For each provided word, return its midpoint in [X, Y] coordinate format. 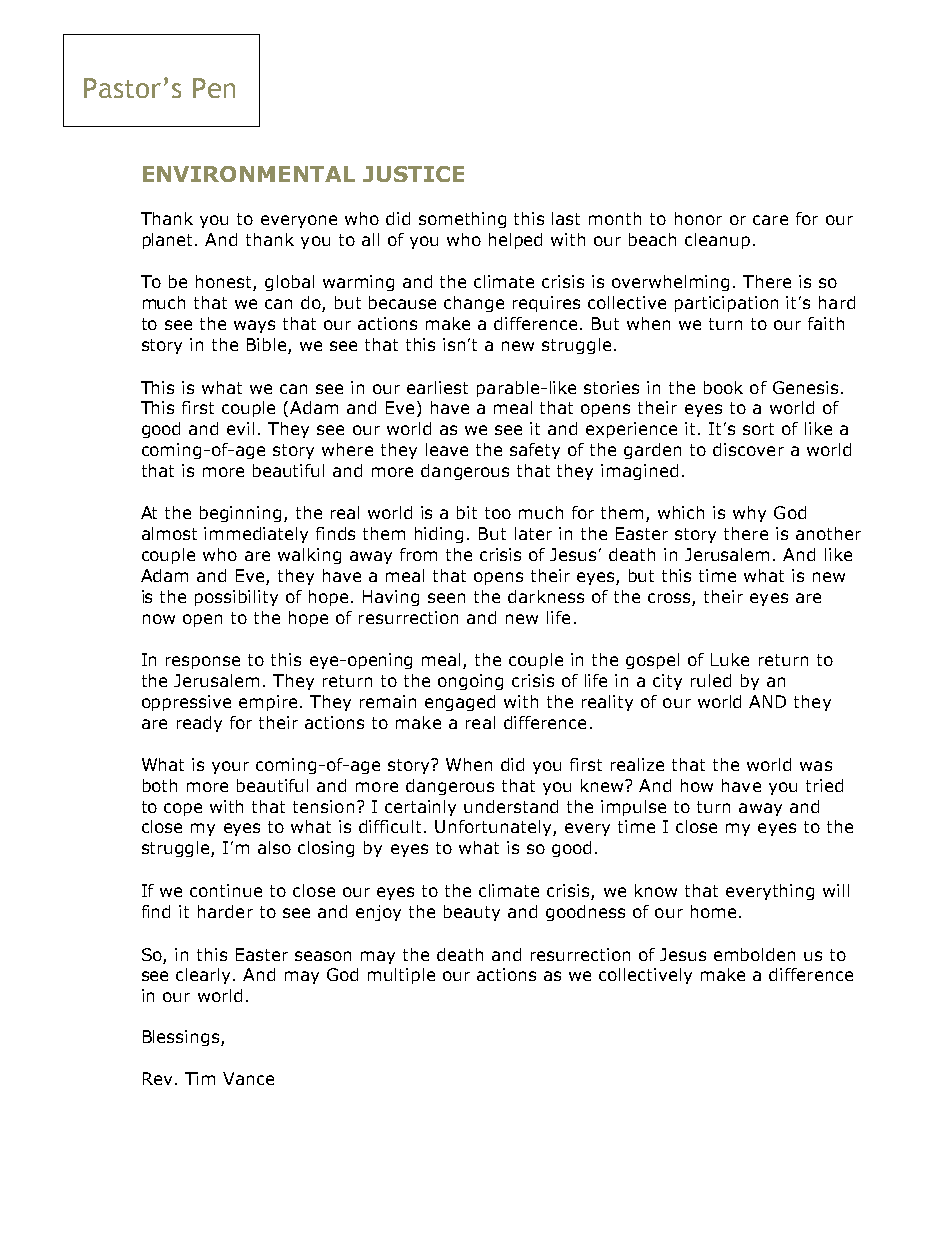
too [498, 513]
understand [511, 806]
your [230, 767]
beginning [240, 514]
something [462, 220]
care [770, 220]
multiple [401, 976]
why [749, 514]
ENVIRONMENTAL [249, 174]
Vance [248, 1078]
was [816, 766]
